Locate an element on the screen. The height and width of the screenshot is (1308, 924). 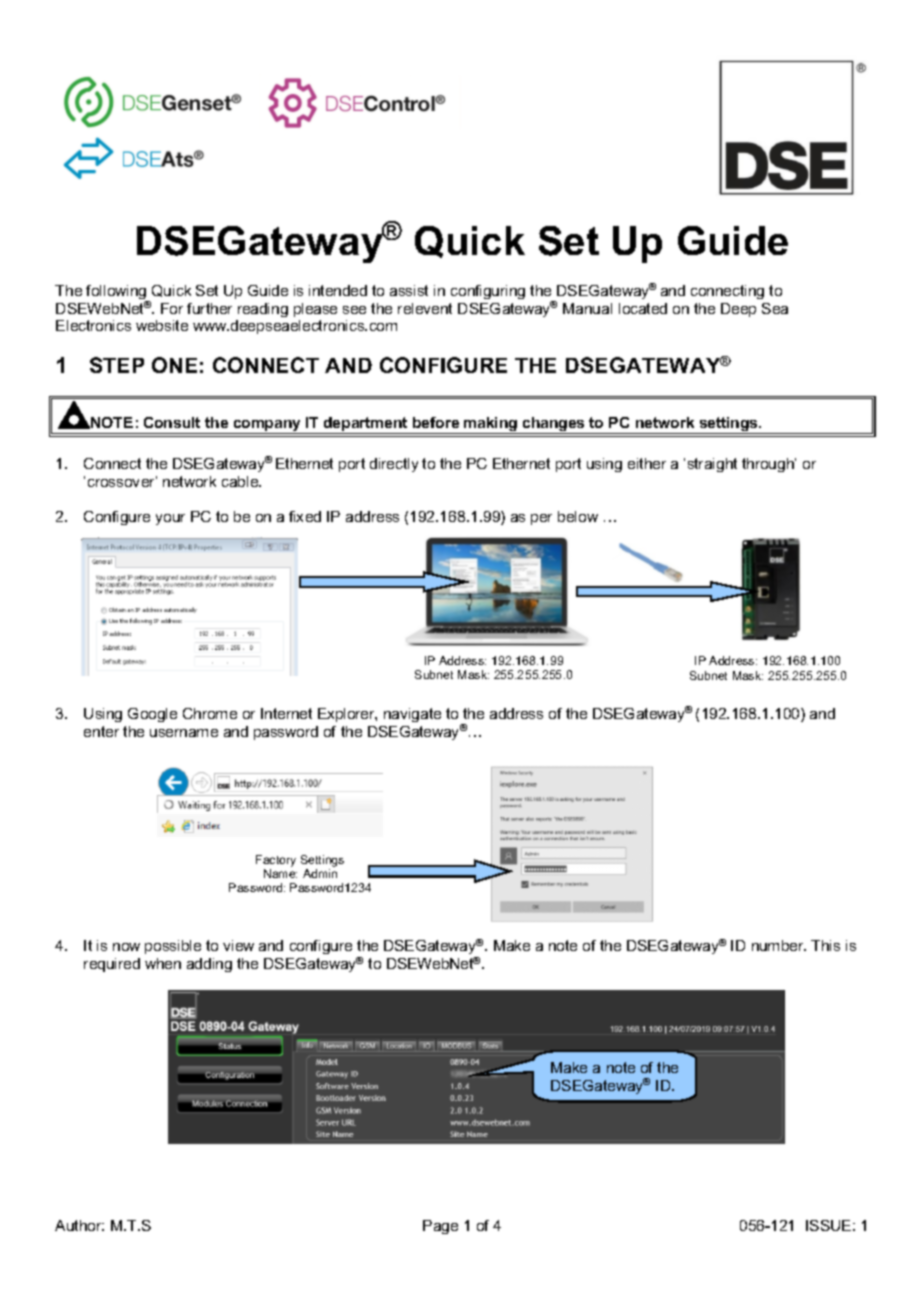
This is located at coordinates (825, 945).
